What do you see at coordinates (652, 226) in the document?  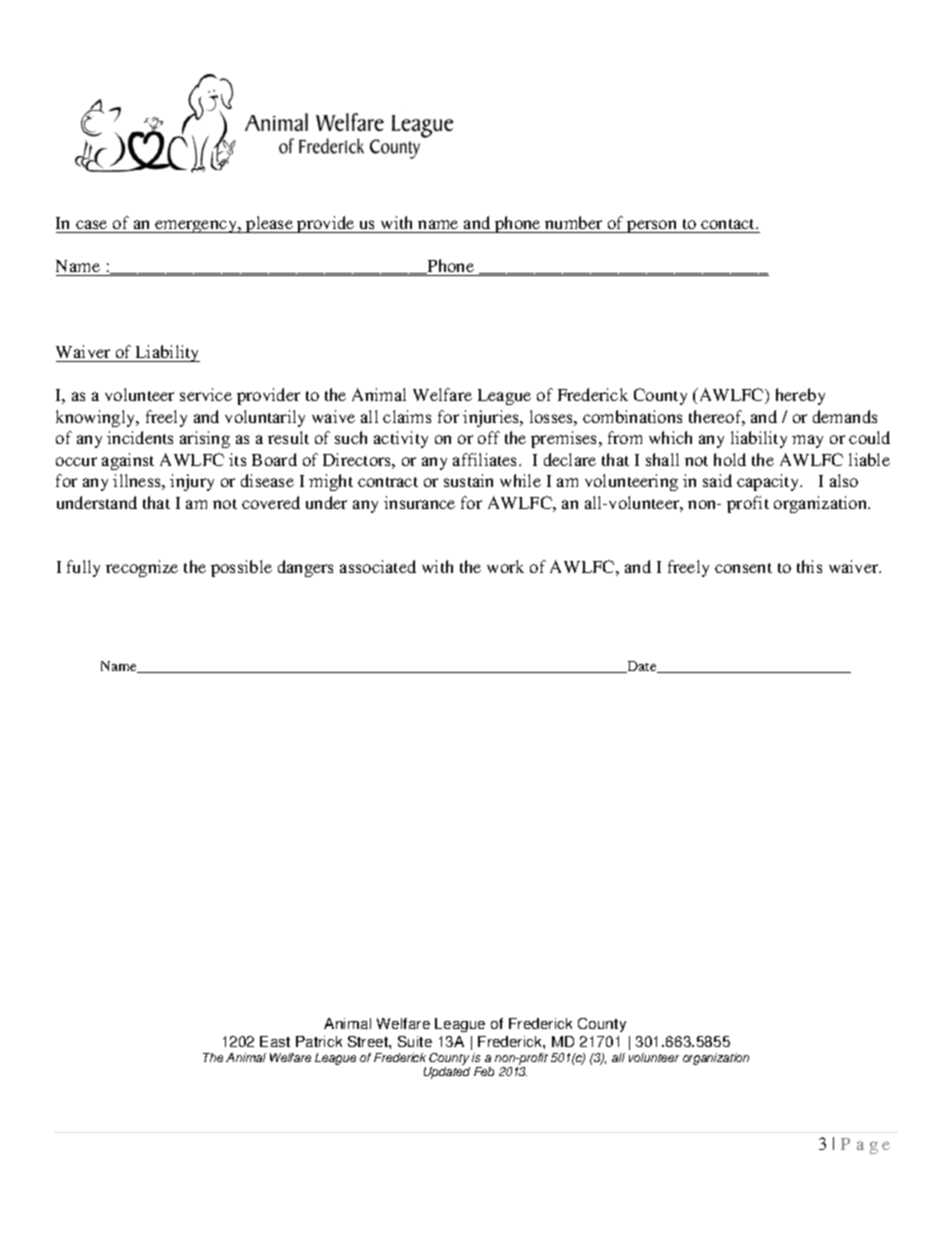 I see `person` at bounding box center [652, 226].
